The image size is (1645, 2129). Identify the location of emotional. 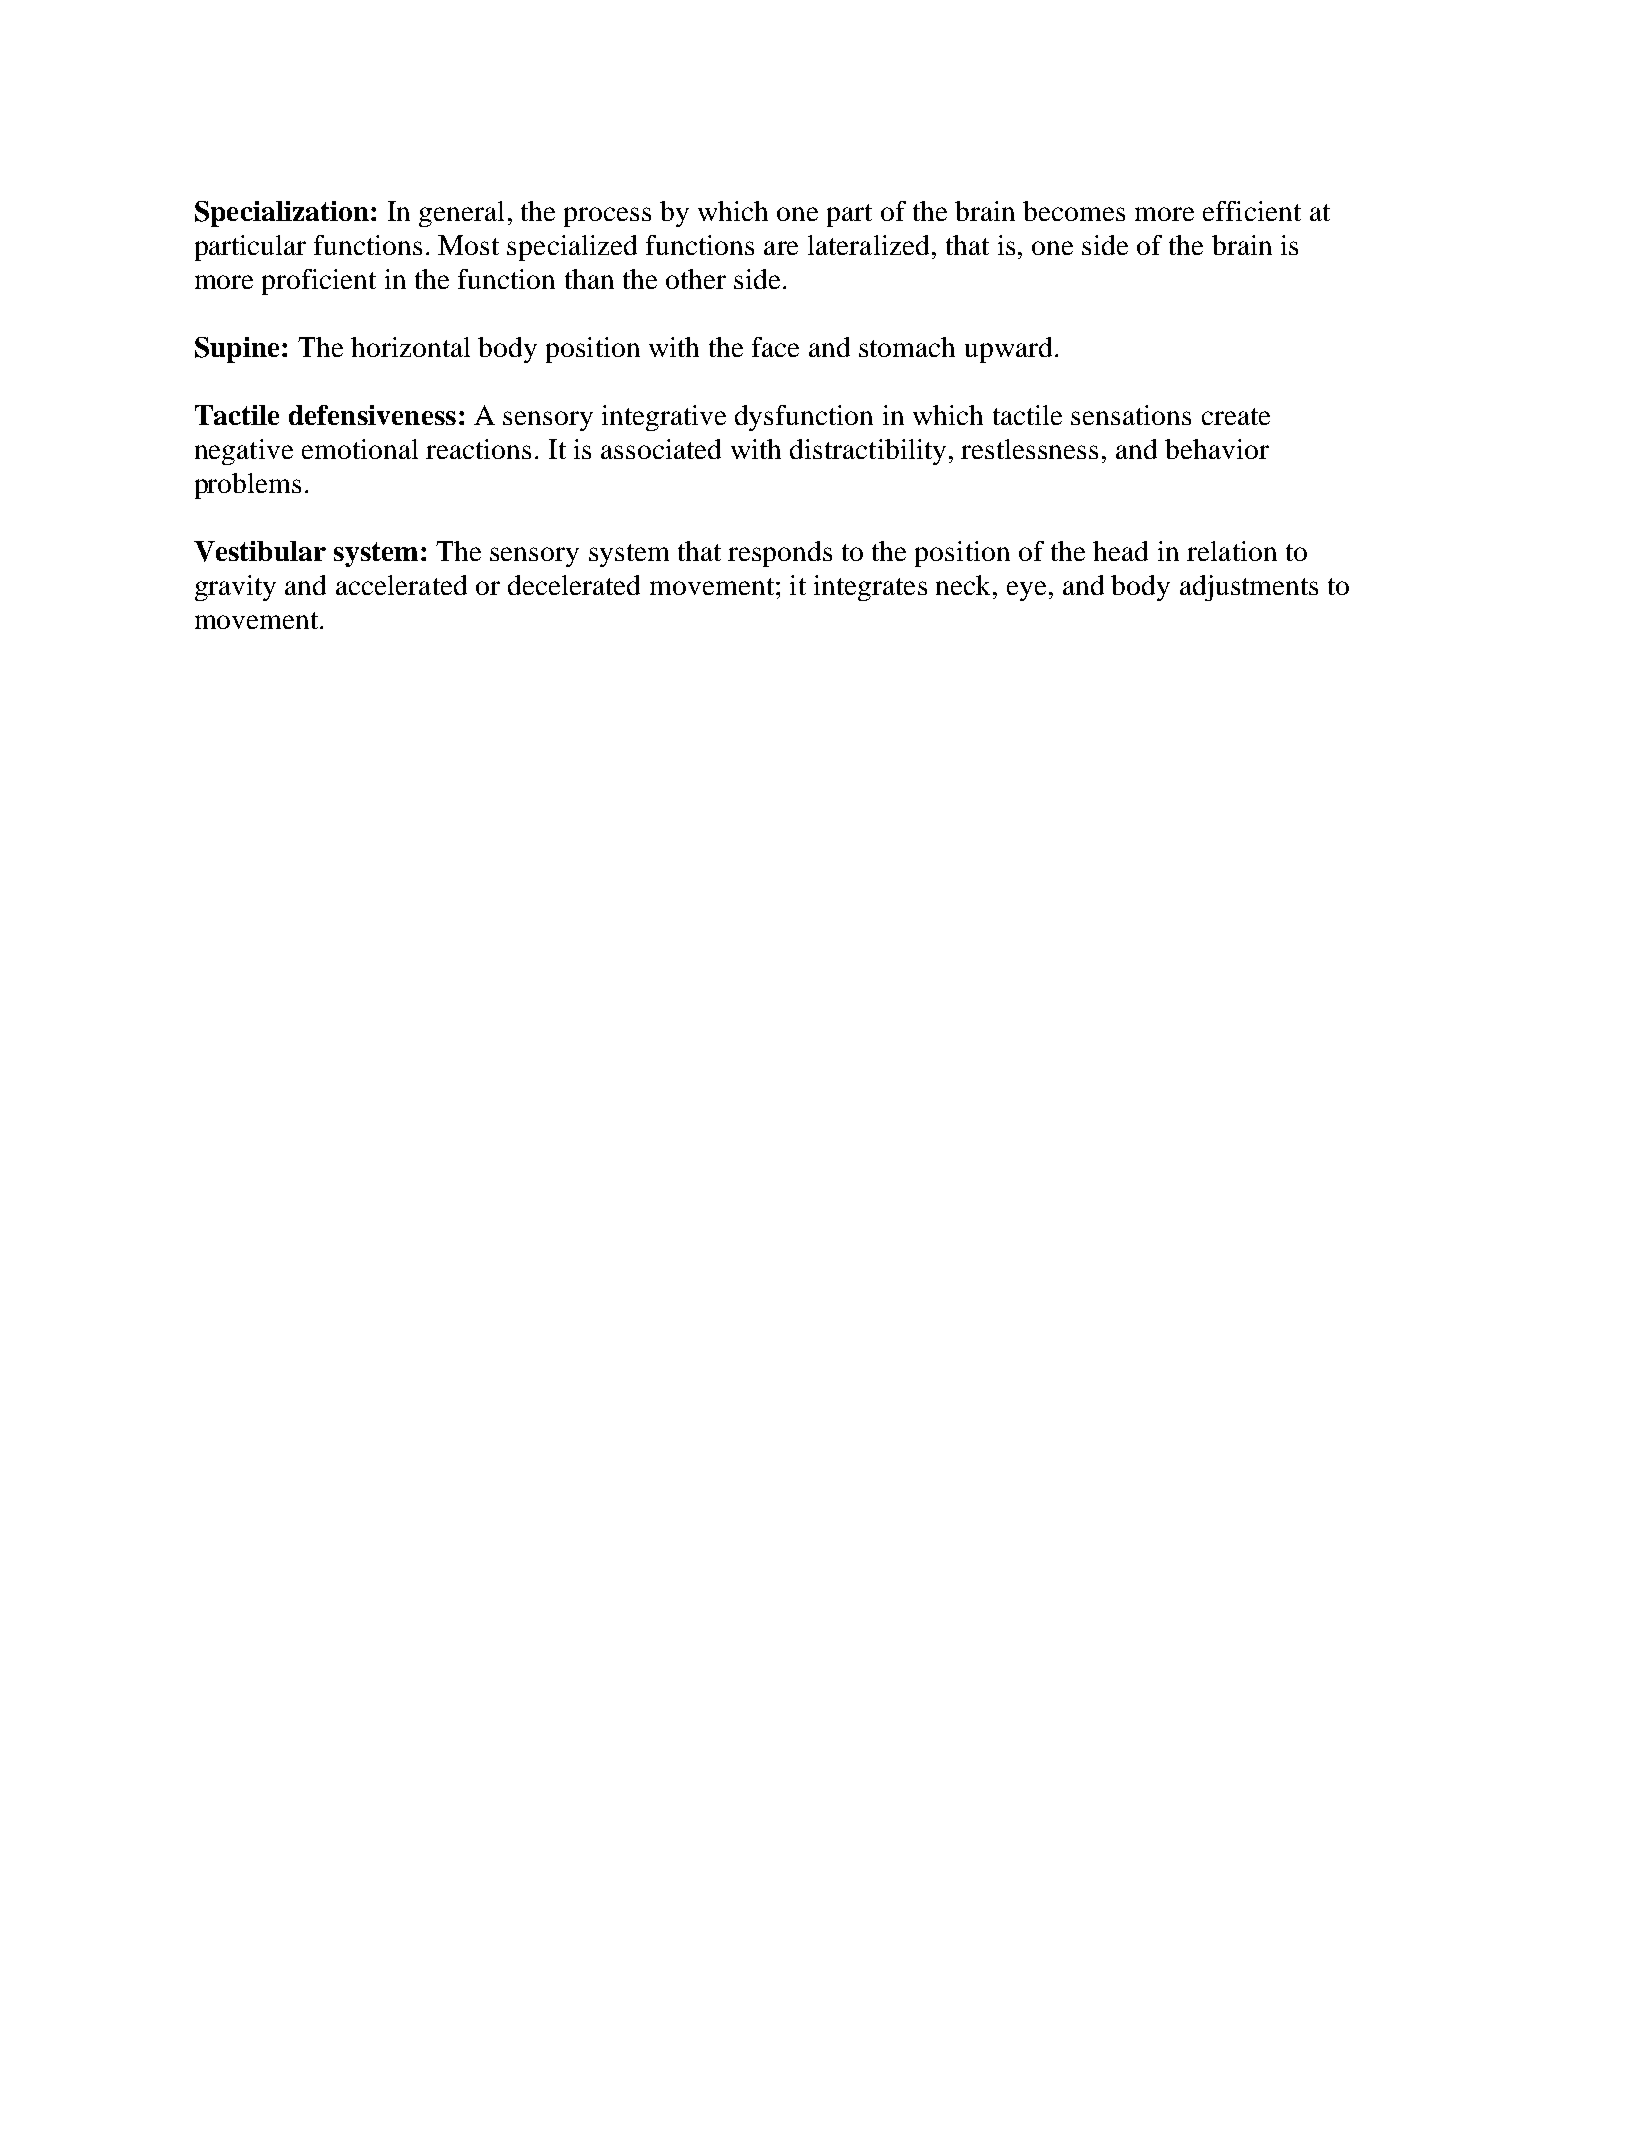
(360, 449).
